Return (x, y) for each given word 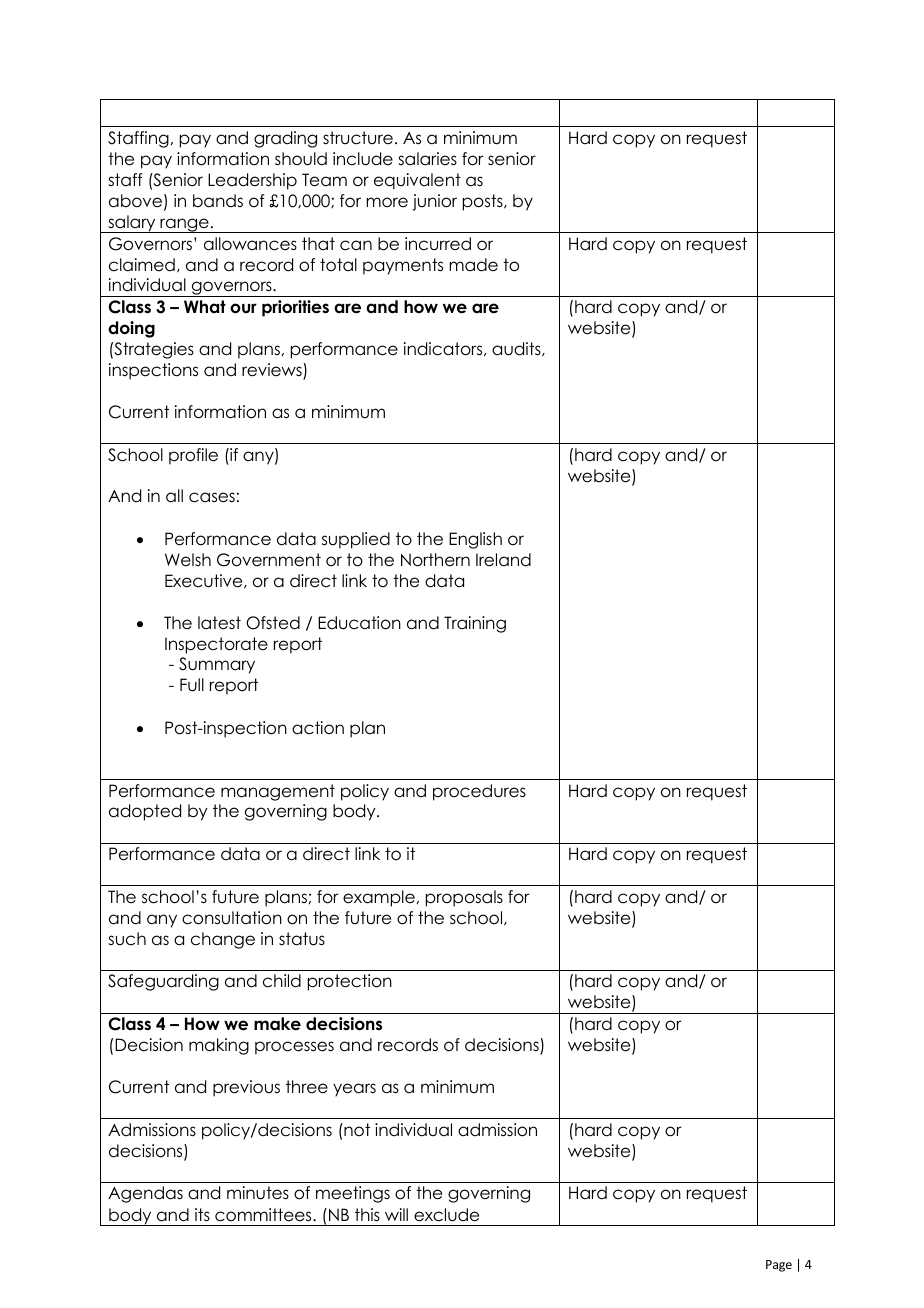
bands (218, 201)
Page (779, 1266)
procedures (479, 792)
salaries (427, 159)
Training (475, 624)
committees (264, 1215)
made (473, 265)
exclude (446, 1215)
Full (192, 685)
